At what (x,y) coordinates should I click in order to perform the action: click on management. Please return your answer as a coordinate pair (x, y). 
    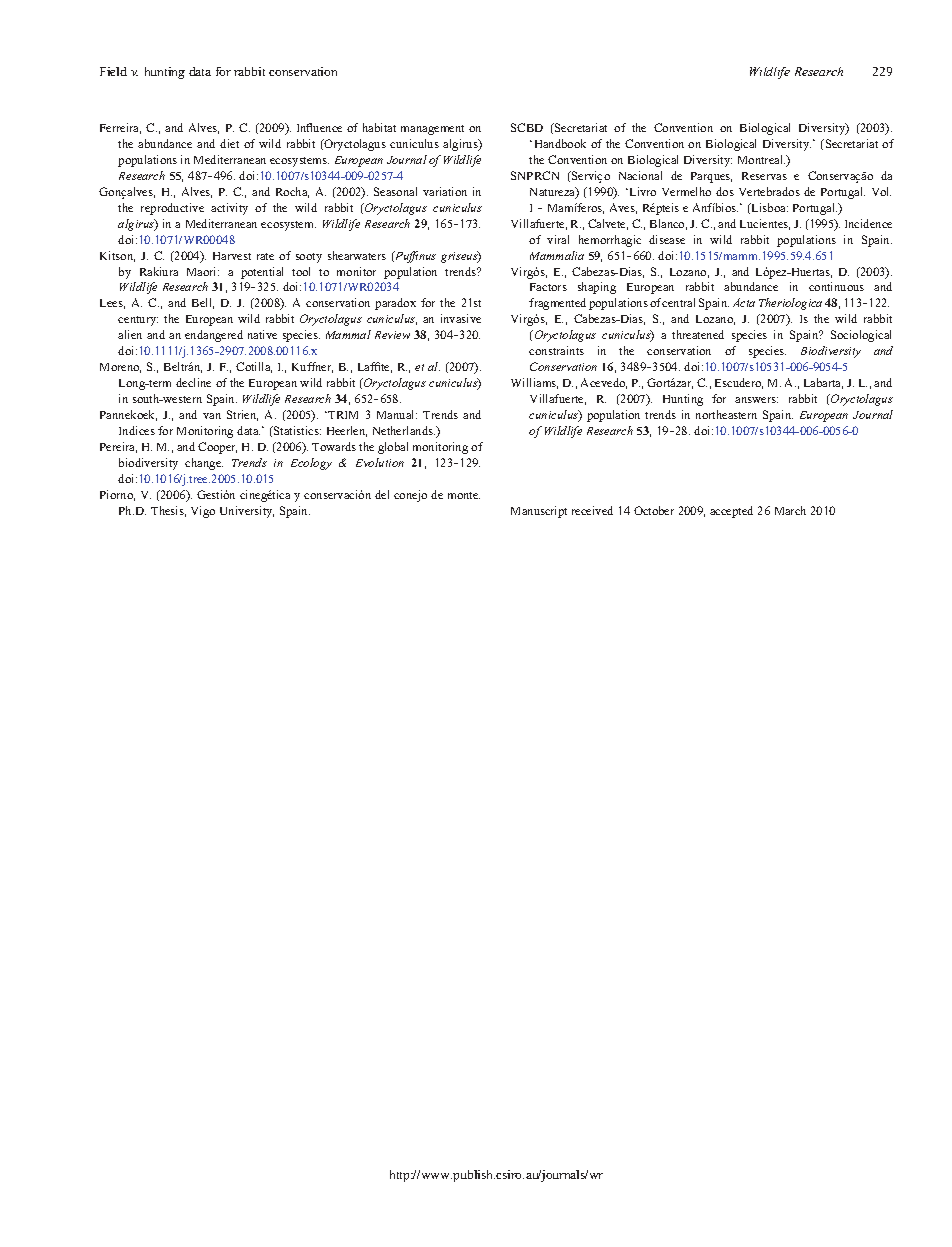
    Looking at the image, I should click on (432, 130).
